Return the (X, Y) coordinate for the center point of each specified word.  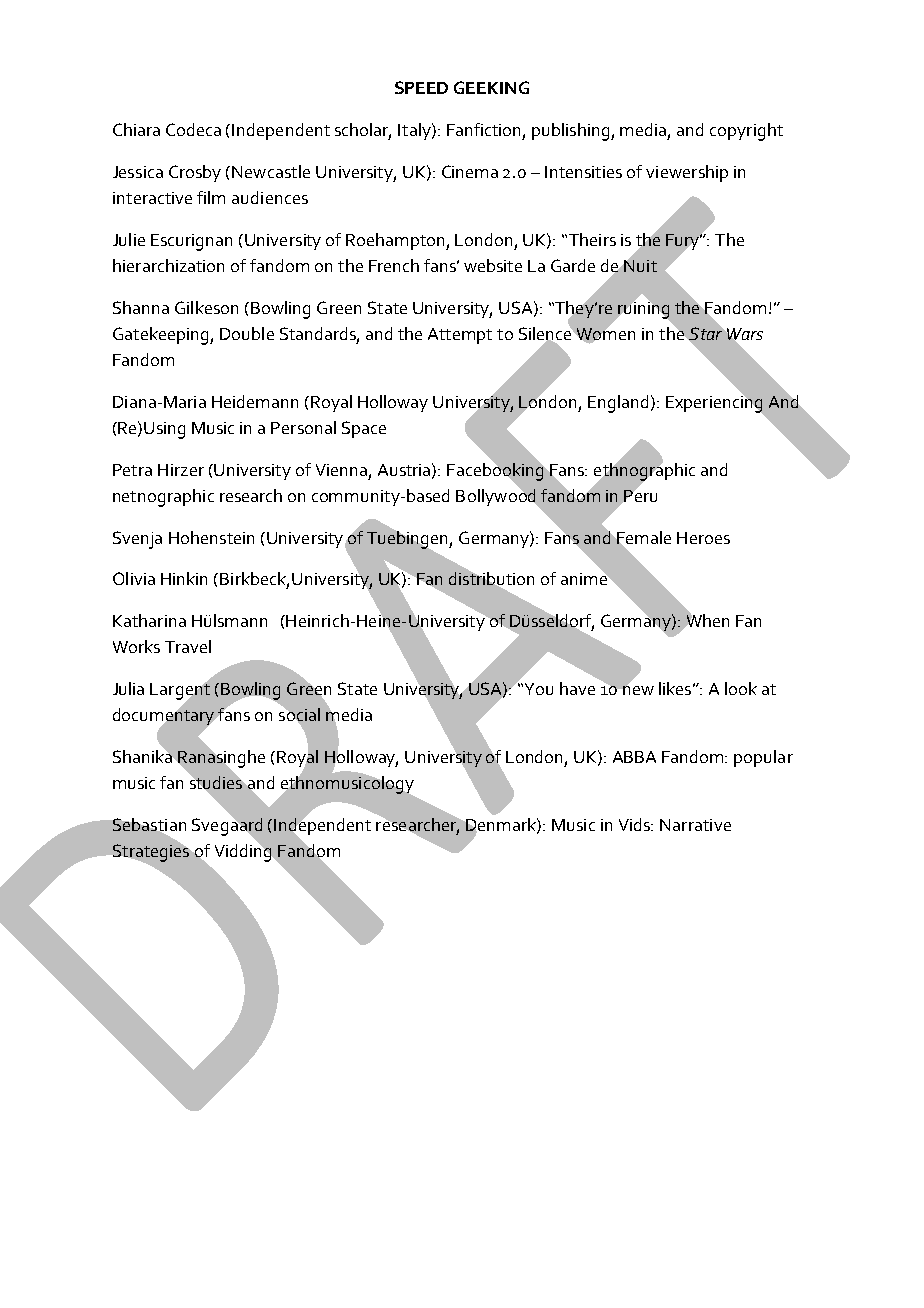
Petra (132, 470)
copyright (746, 132)
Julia (128, 688)
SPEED (421, 87)
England (618, 404)
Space (364, 429)
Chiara (136, 129)
